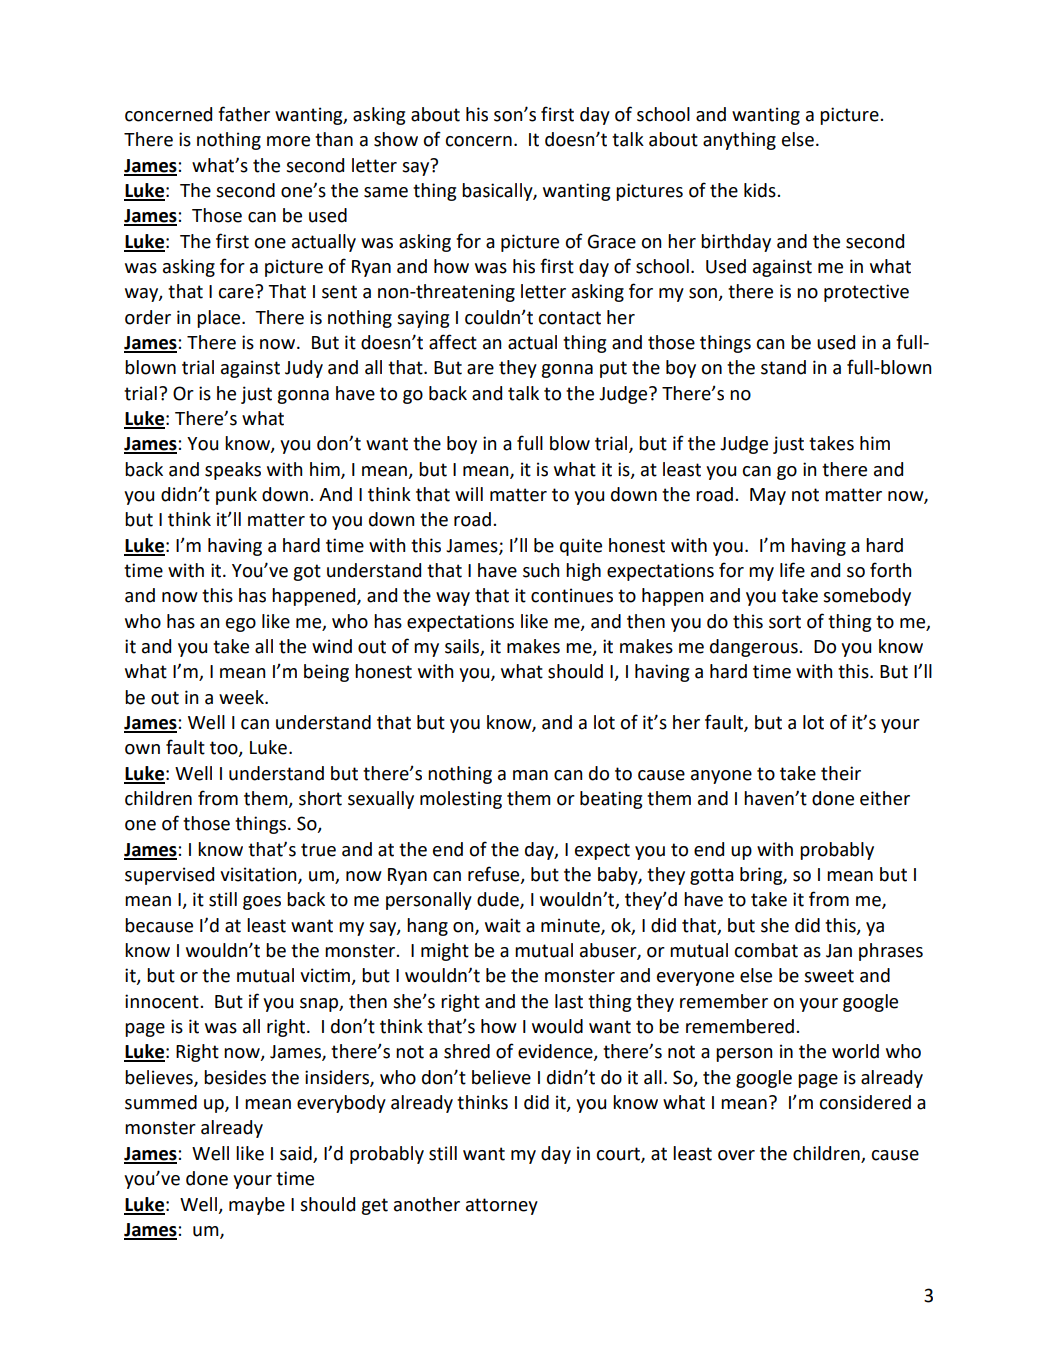 Image resolution: width=1059 pixels, height=1370 pixels. I want to click on maybe, so click(257, 1206).
